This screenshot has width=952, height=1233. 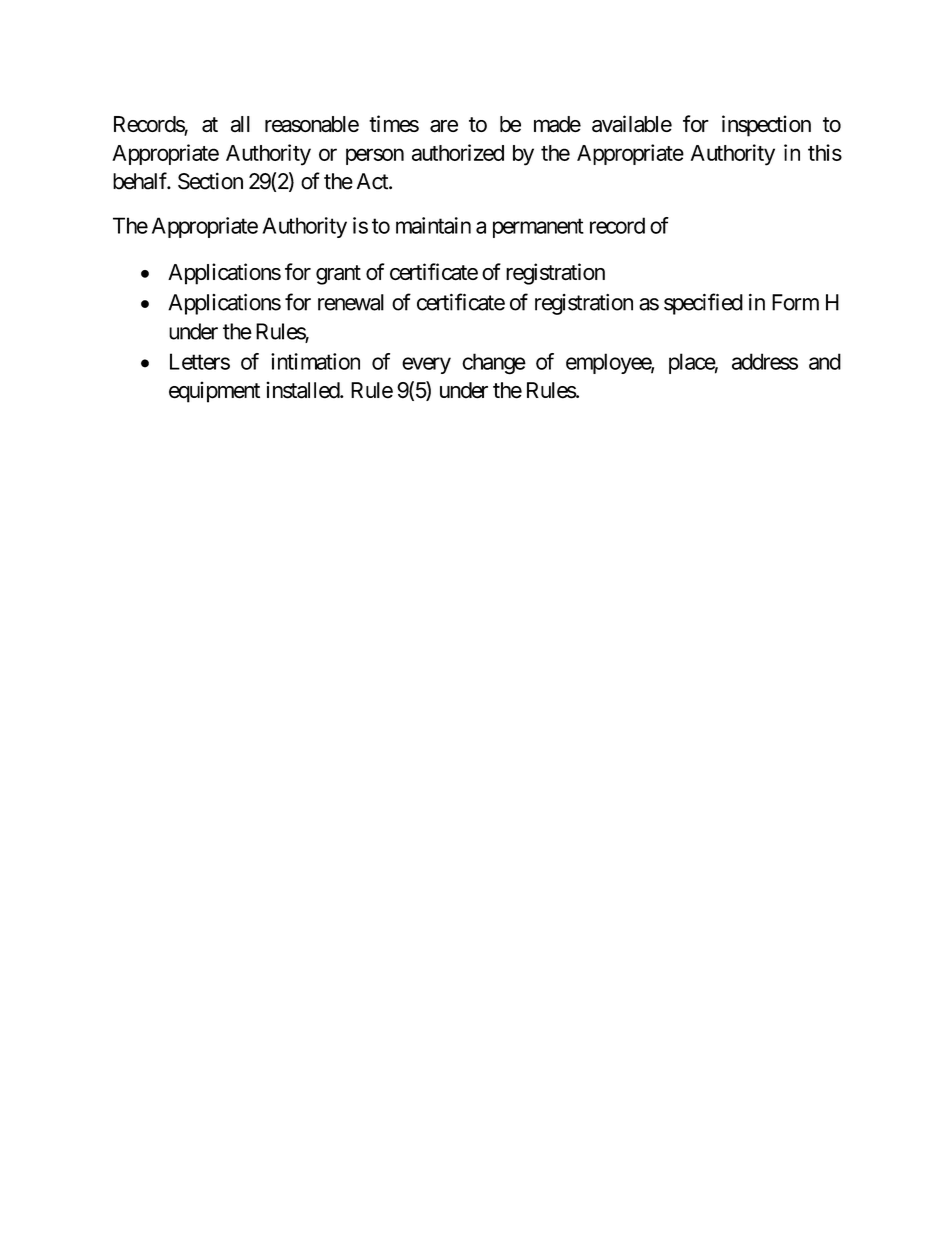 I want to click on authorized, so click(x=458, y=152).
